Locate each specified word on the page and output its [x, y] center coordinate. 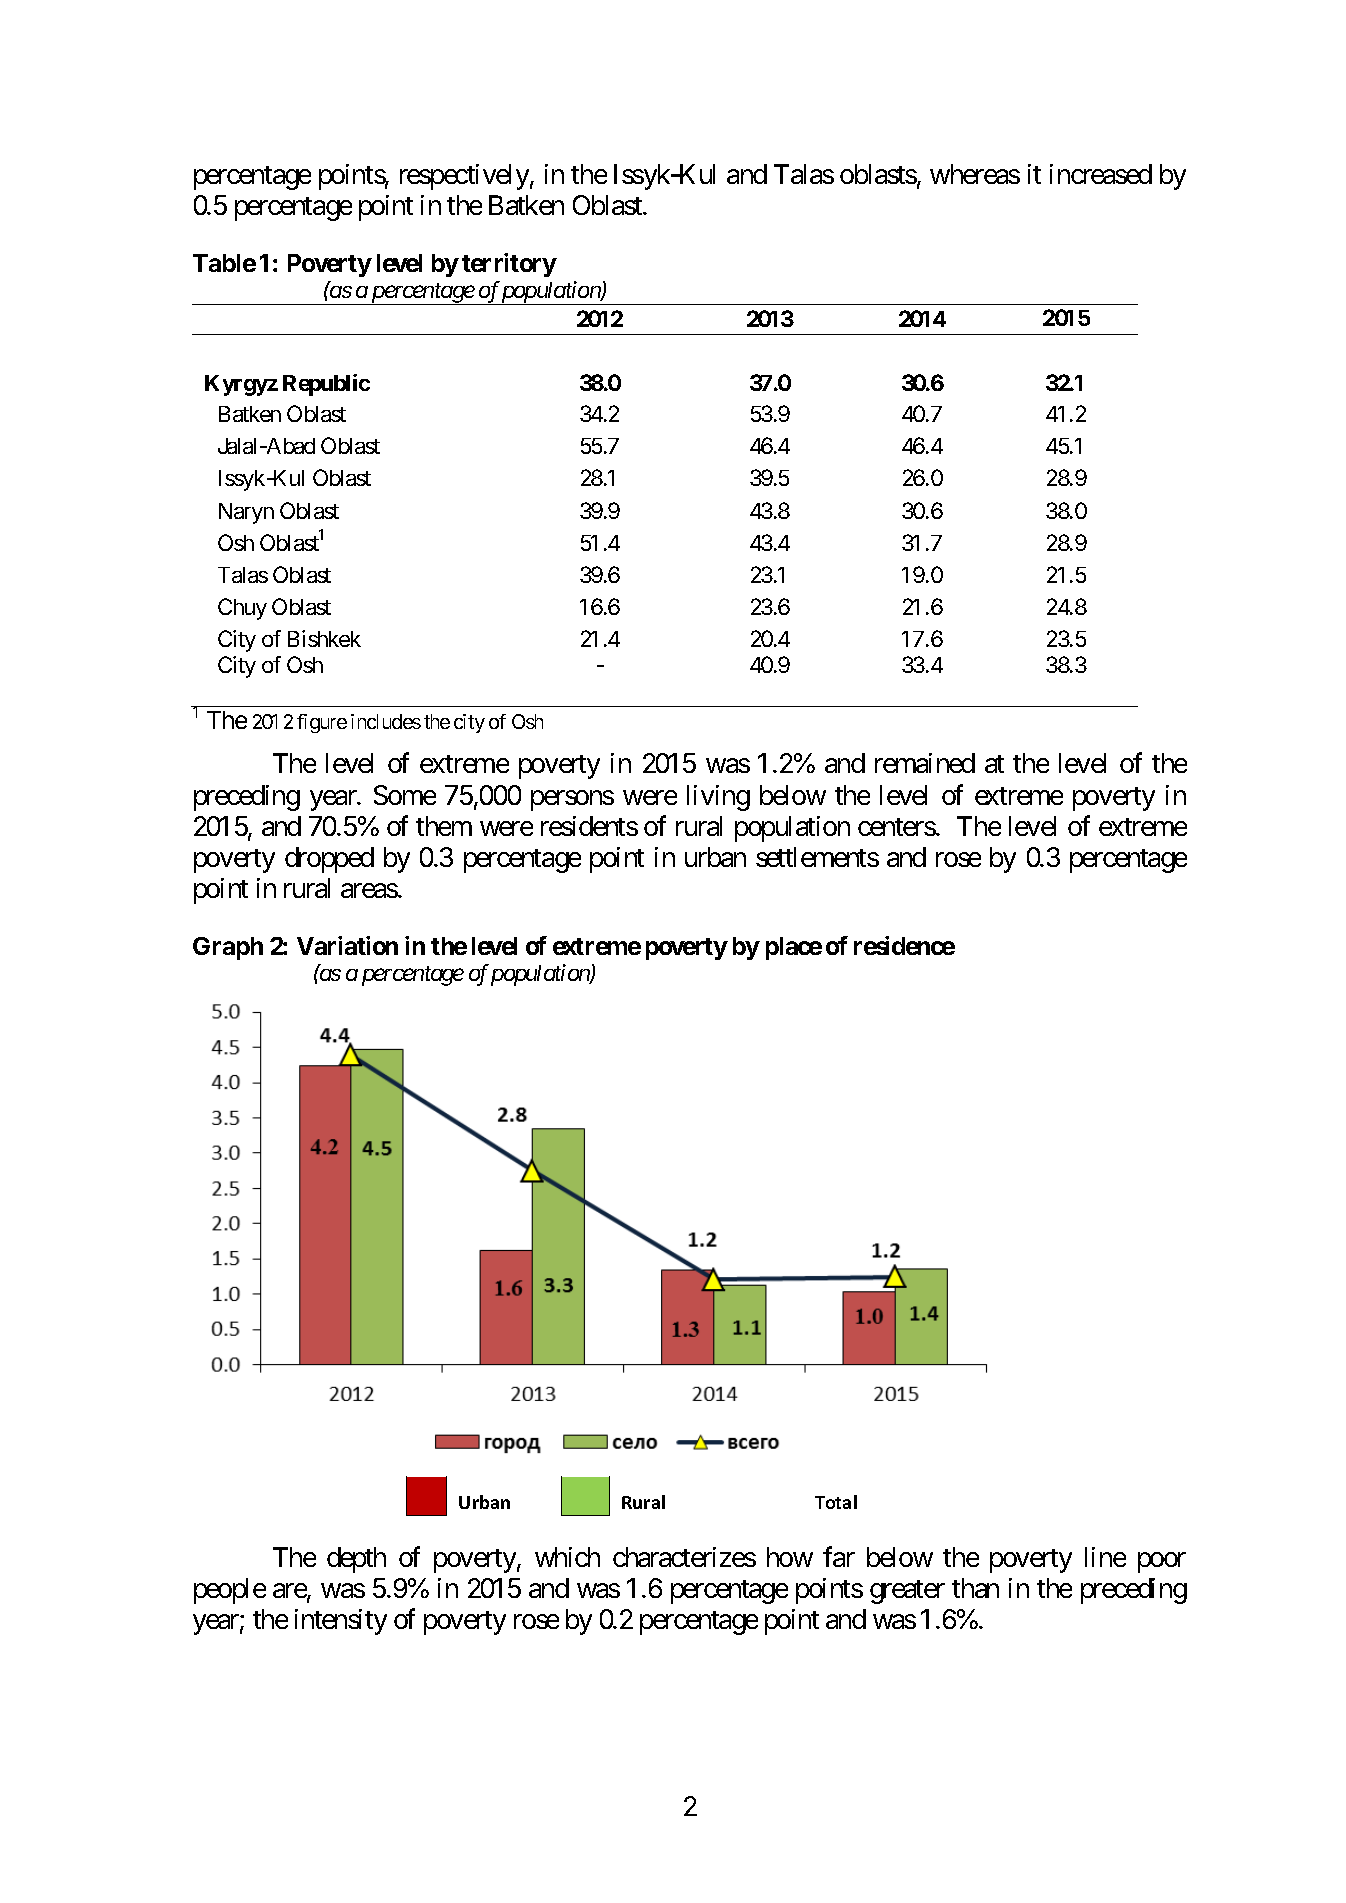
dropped [329, 860]
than [975, 1588]
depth [356, 1560]
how [790, 1557]
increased [1101, 174]
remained [925, 763]
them [444, 826]
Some [405, 795]
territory [509, 265]
